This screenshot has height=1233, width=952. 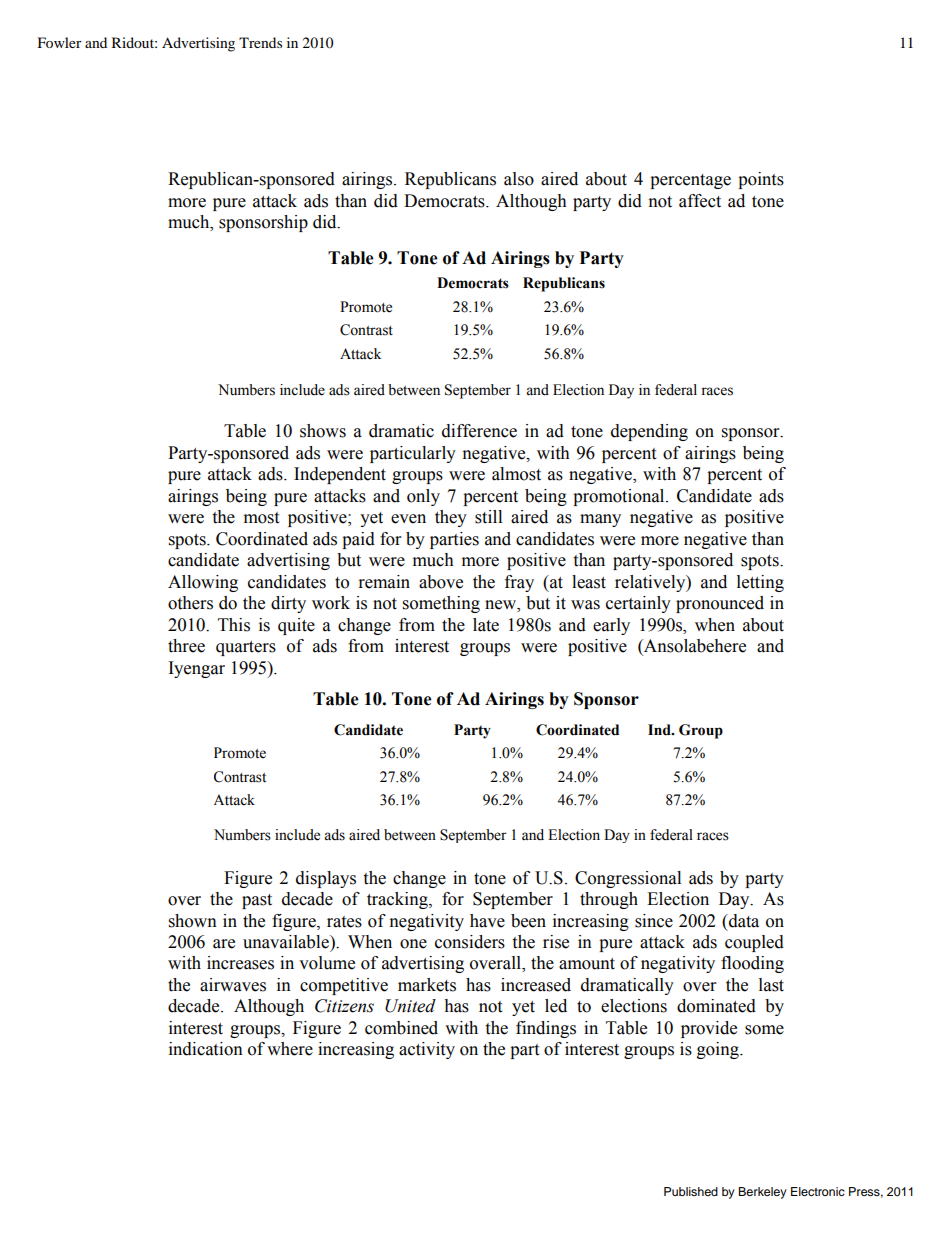 What do you see at coordinates (761, 180) in the screenshot?
I see `points` at bounding box center [761, 180].
